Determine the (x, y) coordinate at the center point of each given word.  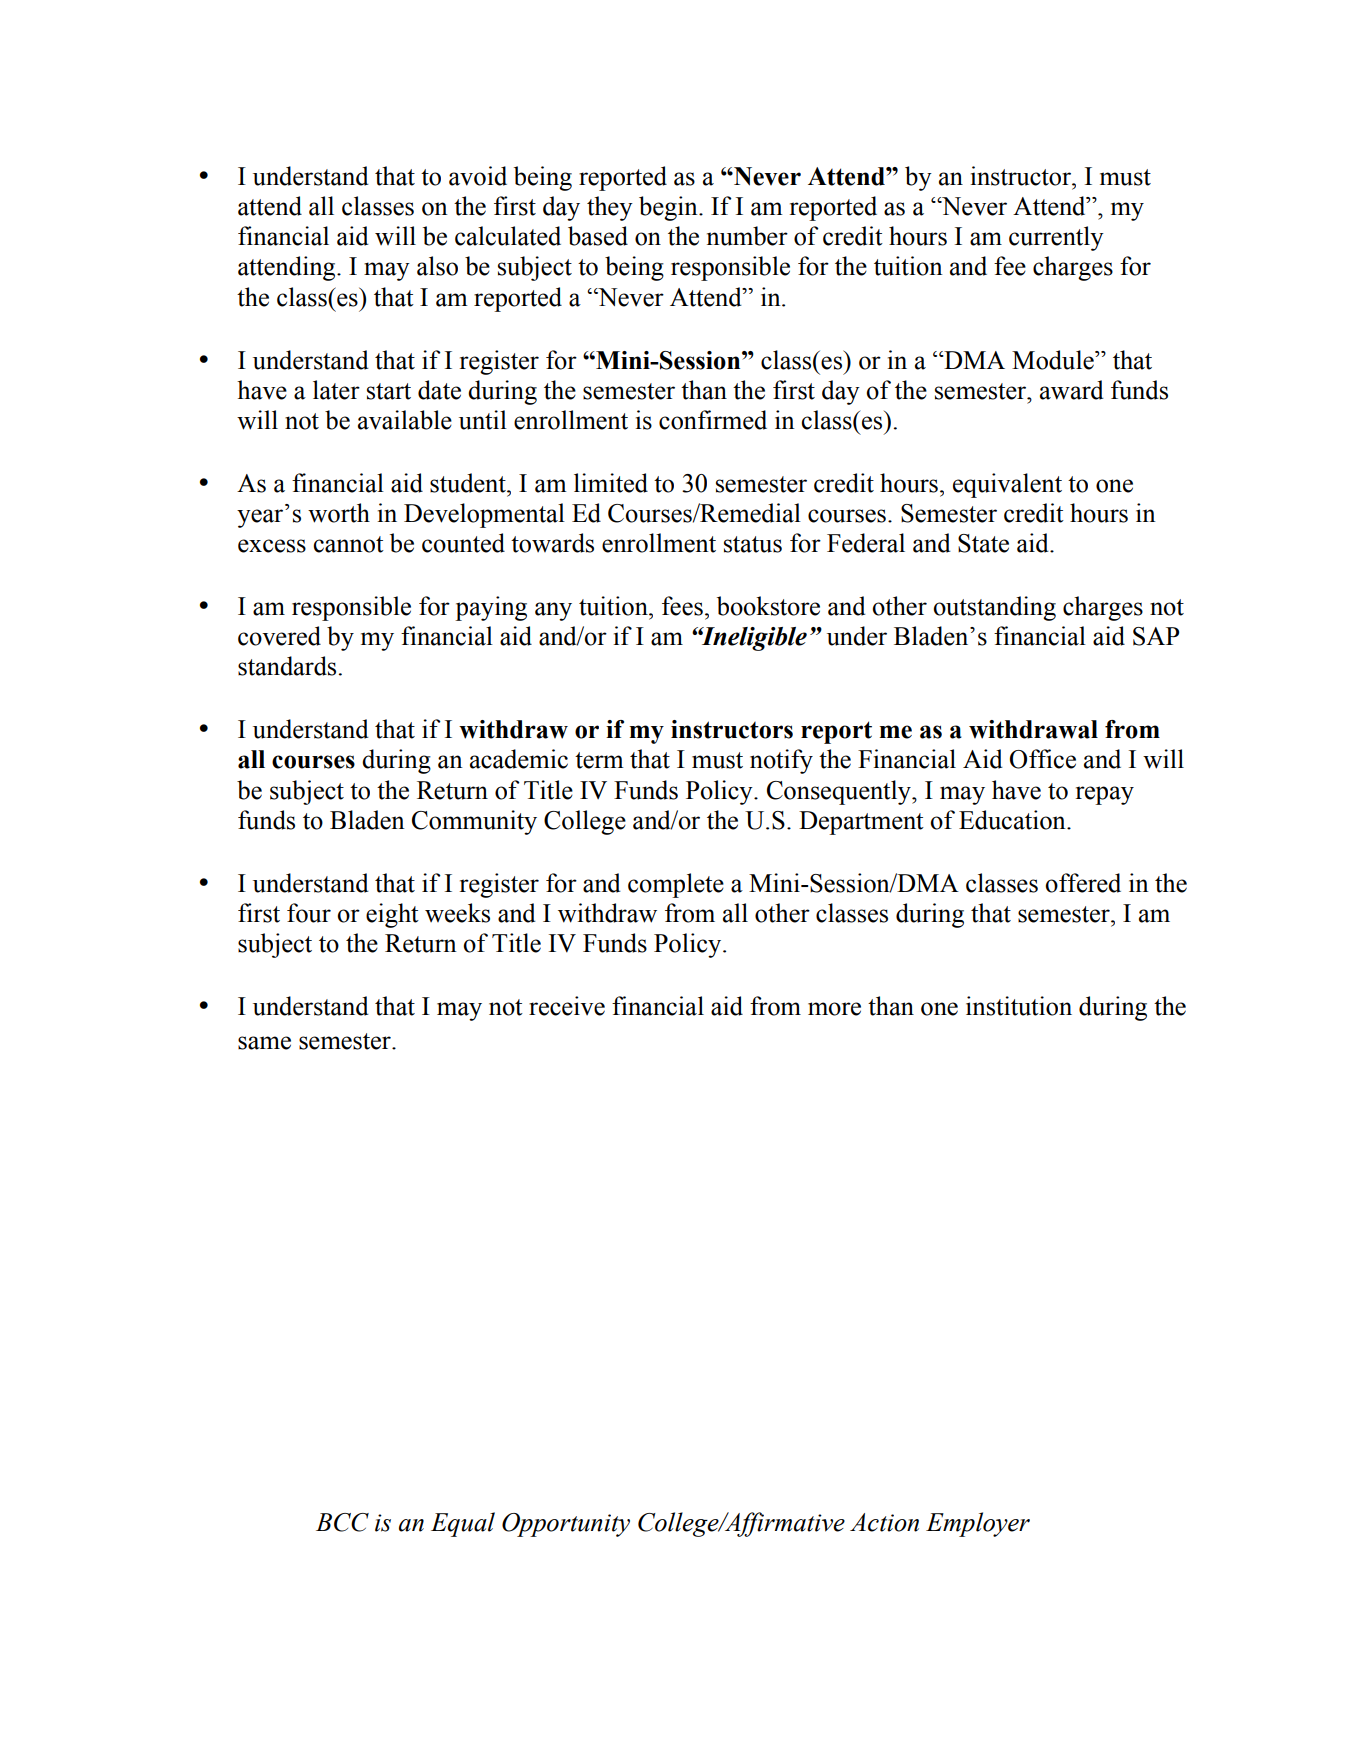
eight (392, 915)
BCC (342, 1522)
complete (676, 885)
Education (1013, 820)
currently (1056, 238)
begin (669, 208)
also (437, 266)
